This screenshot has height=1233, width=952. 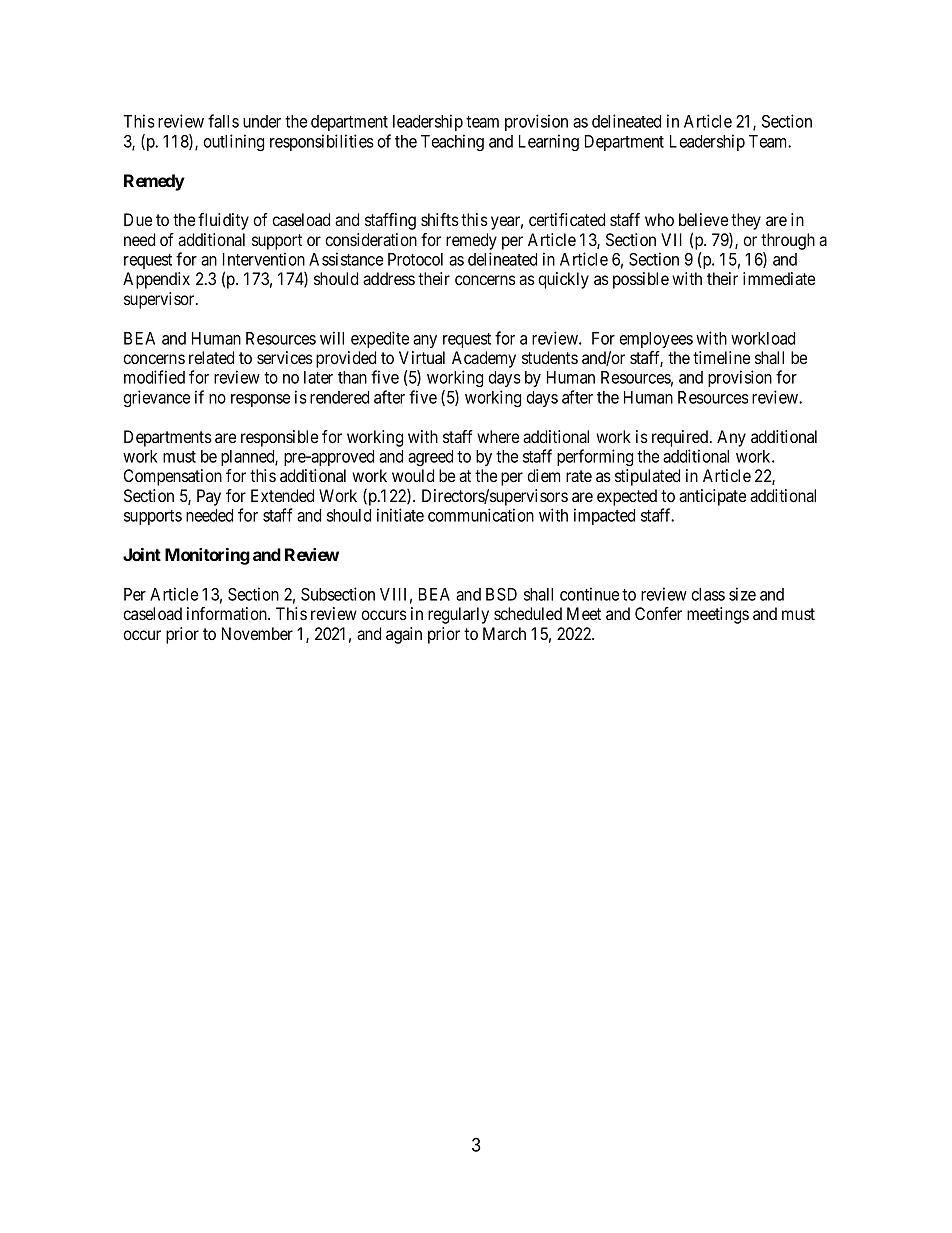 What do you see at coordinates (658, 613) in the screenshot?
I see `Confer` at bounding box center [658, 613].
